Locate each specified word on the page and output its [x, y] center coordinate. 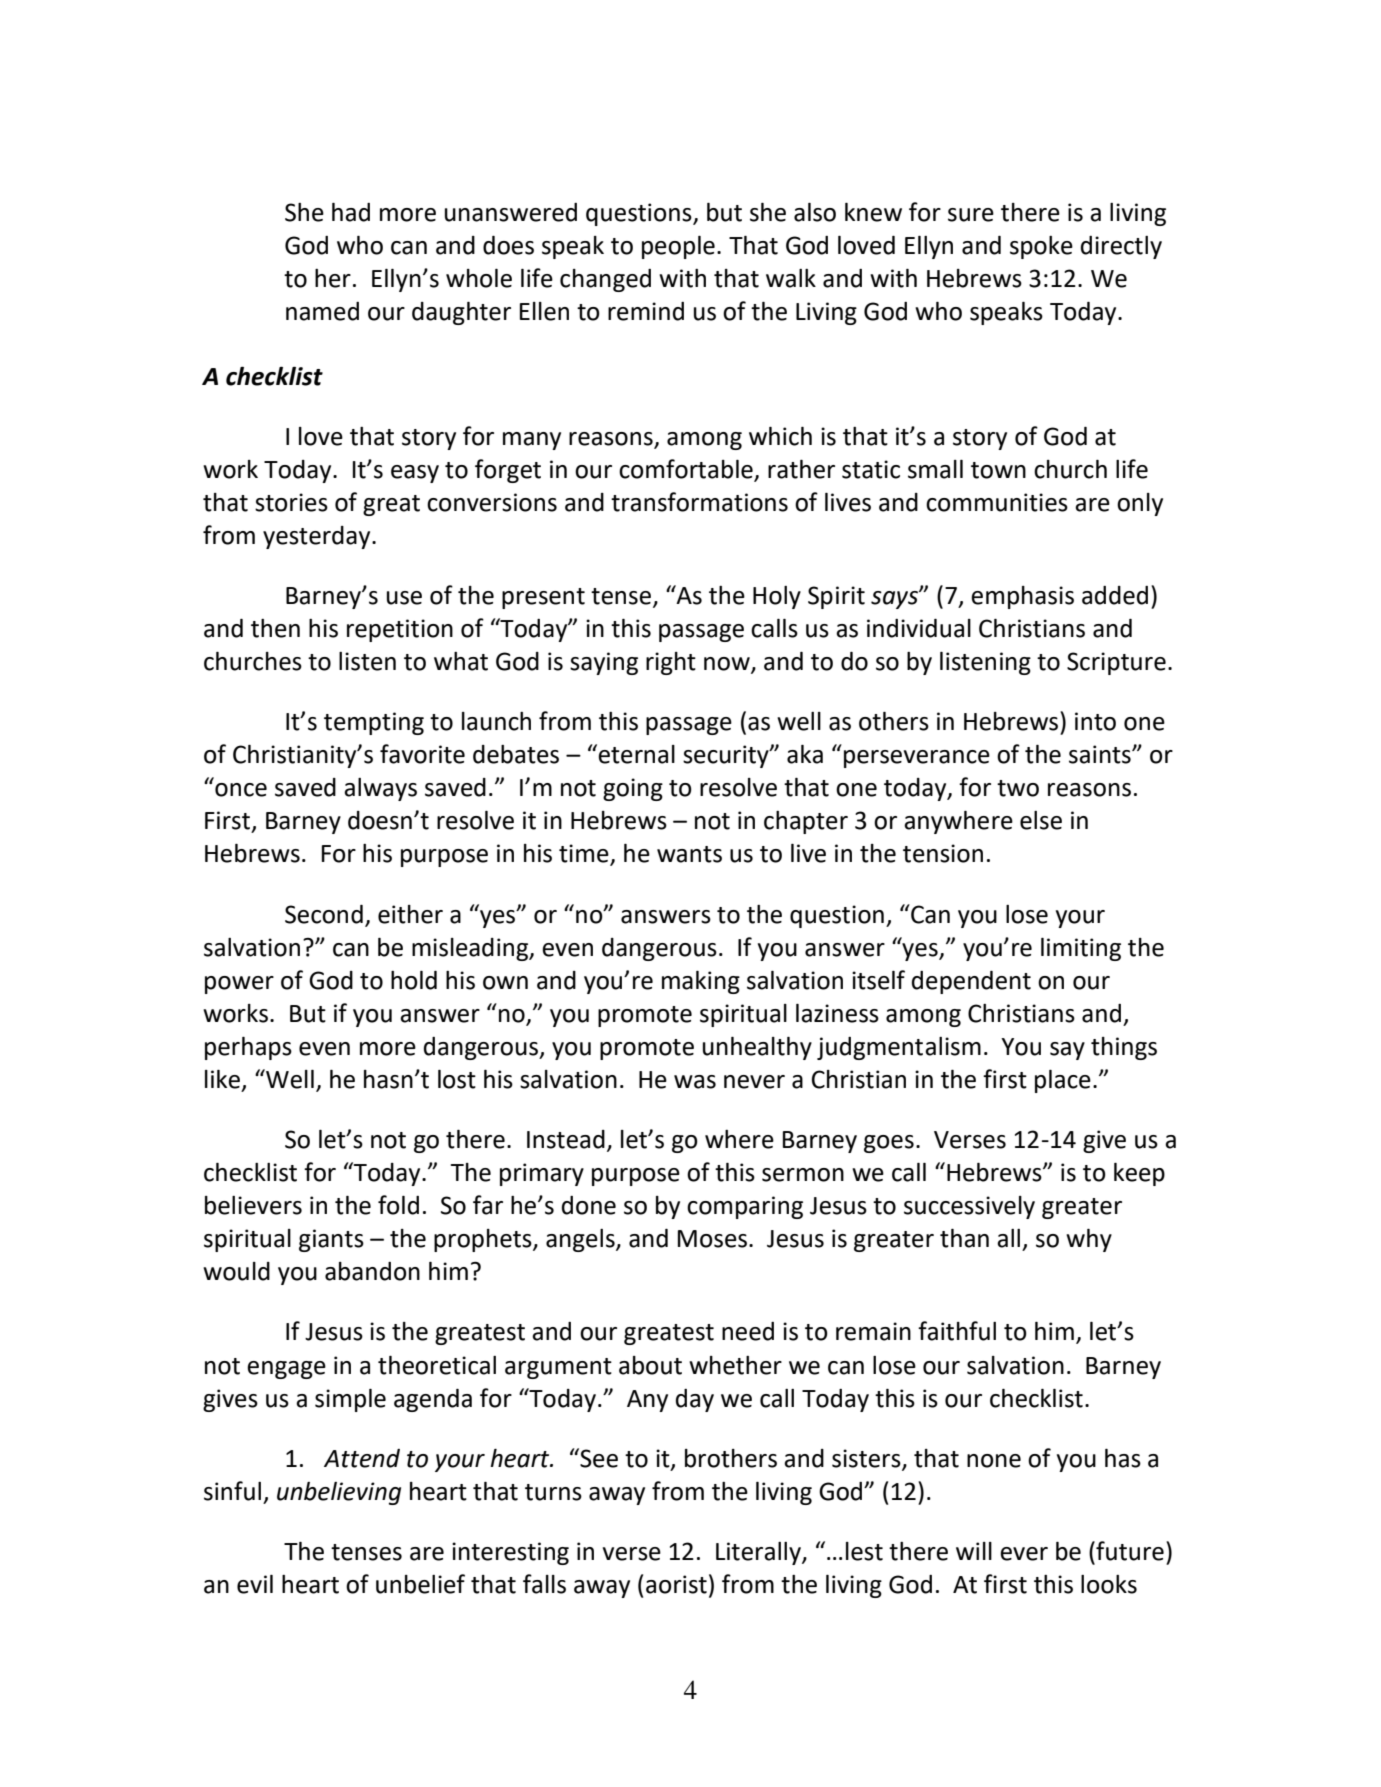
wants [689, 854]
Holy [777, 597]
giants [331, 1240]
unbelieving [339, 1493]
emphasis [1022, 597]
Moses [712, 1239]
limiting [1081, 949]
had [351, 212]
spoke [1041, 247]
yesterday [318, 537]
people [678, 247]
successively [969, 1207]
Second [324, 914]
